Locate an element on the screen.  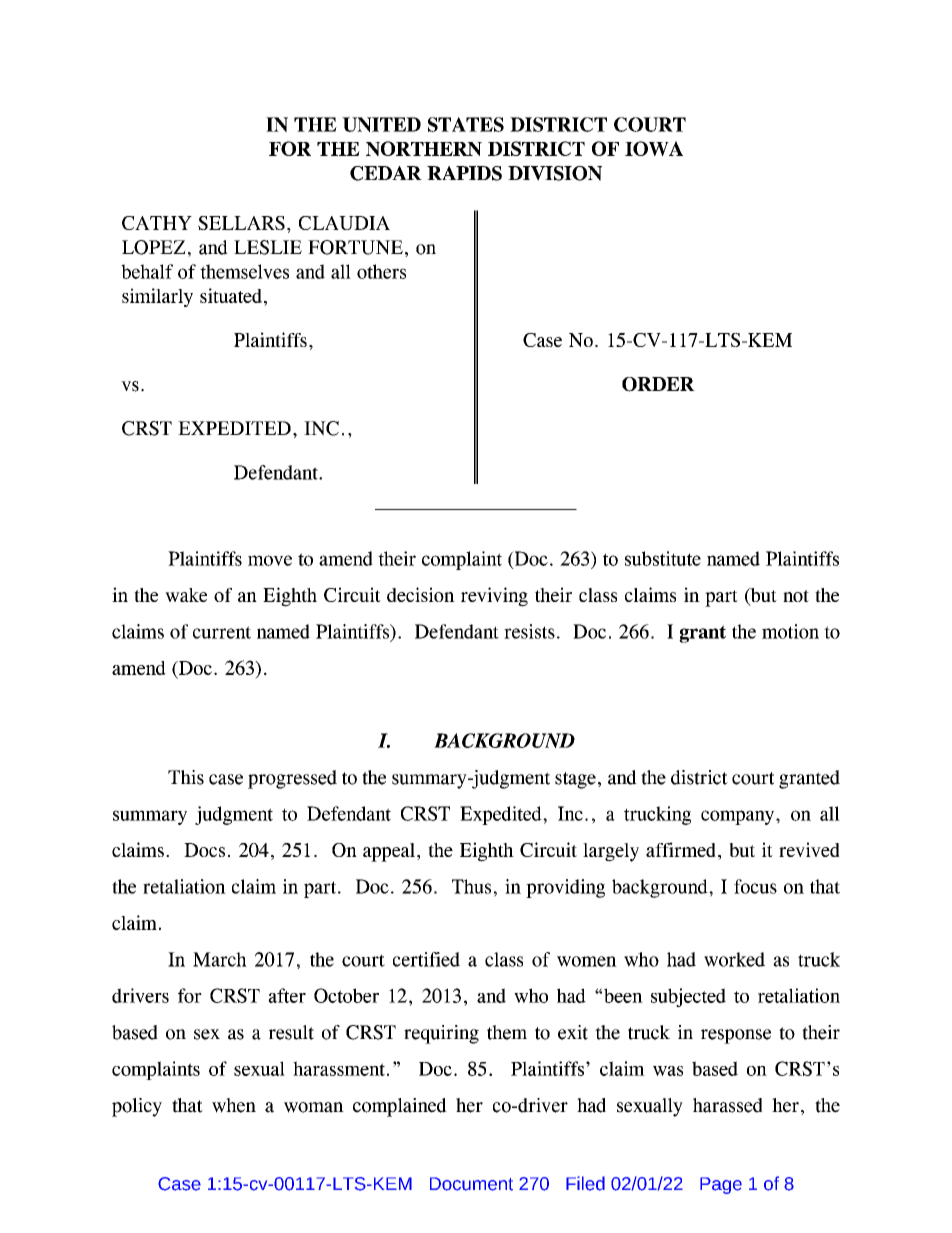
resists is located at coordinates (529, 631).
